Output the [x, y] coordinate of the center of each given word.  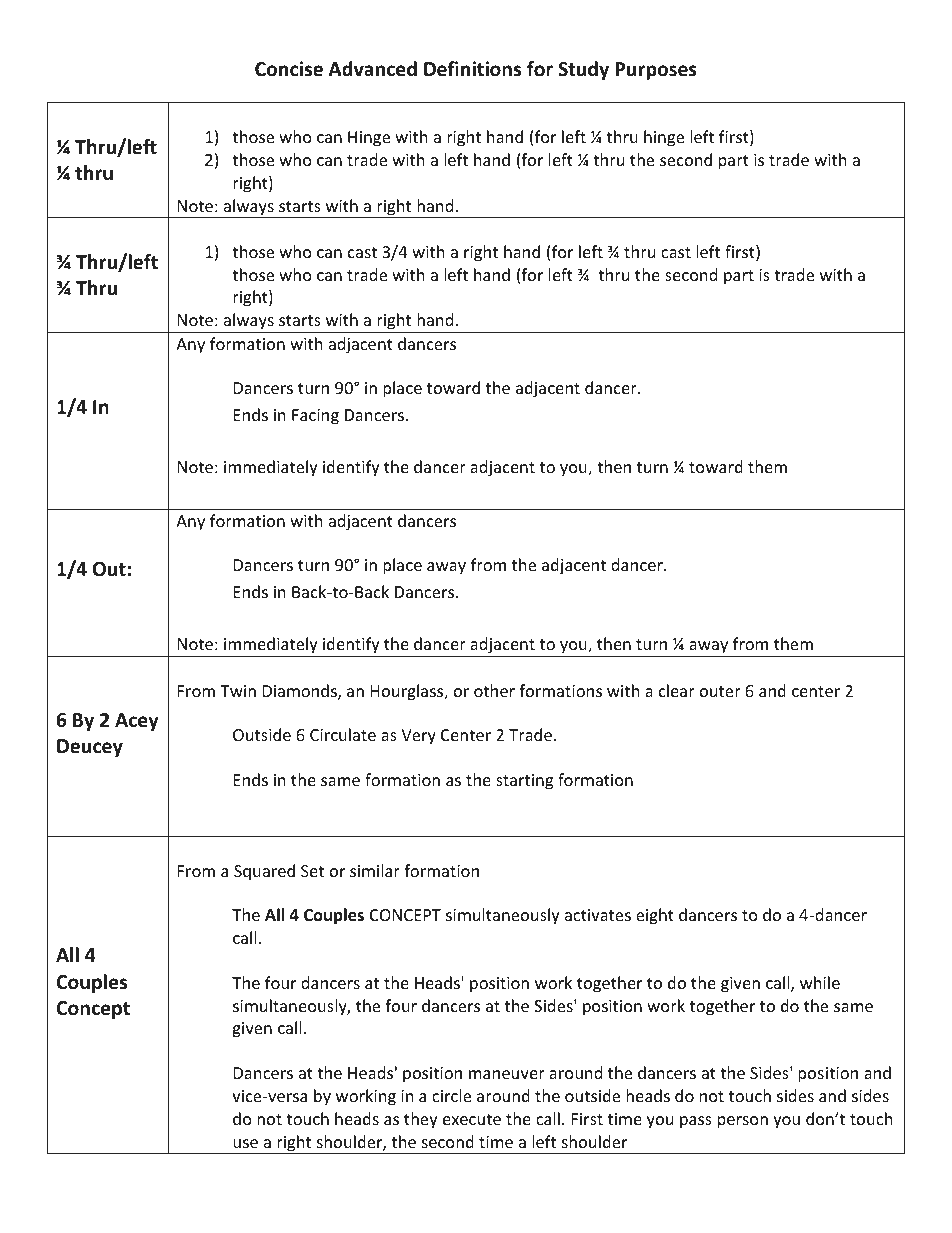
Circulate [343, 734]
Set [312, 871]
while [820, 982]
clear [677, 690]
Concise [289, 69]
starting [524, 782]
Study [583, 70]
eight [655, 916]
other [494, 690]
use [245, 1143]
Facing [315, 417]
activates [598, 915]
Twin [238, 691]
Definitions [472, 69]
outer [720, 691]
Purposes [656, 71]
